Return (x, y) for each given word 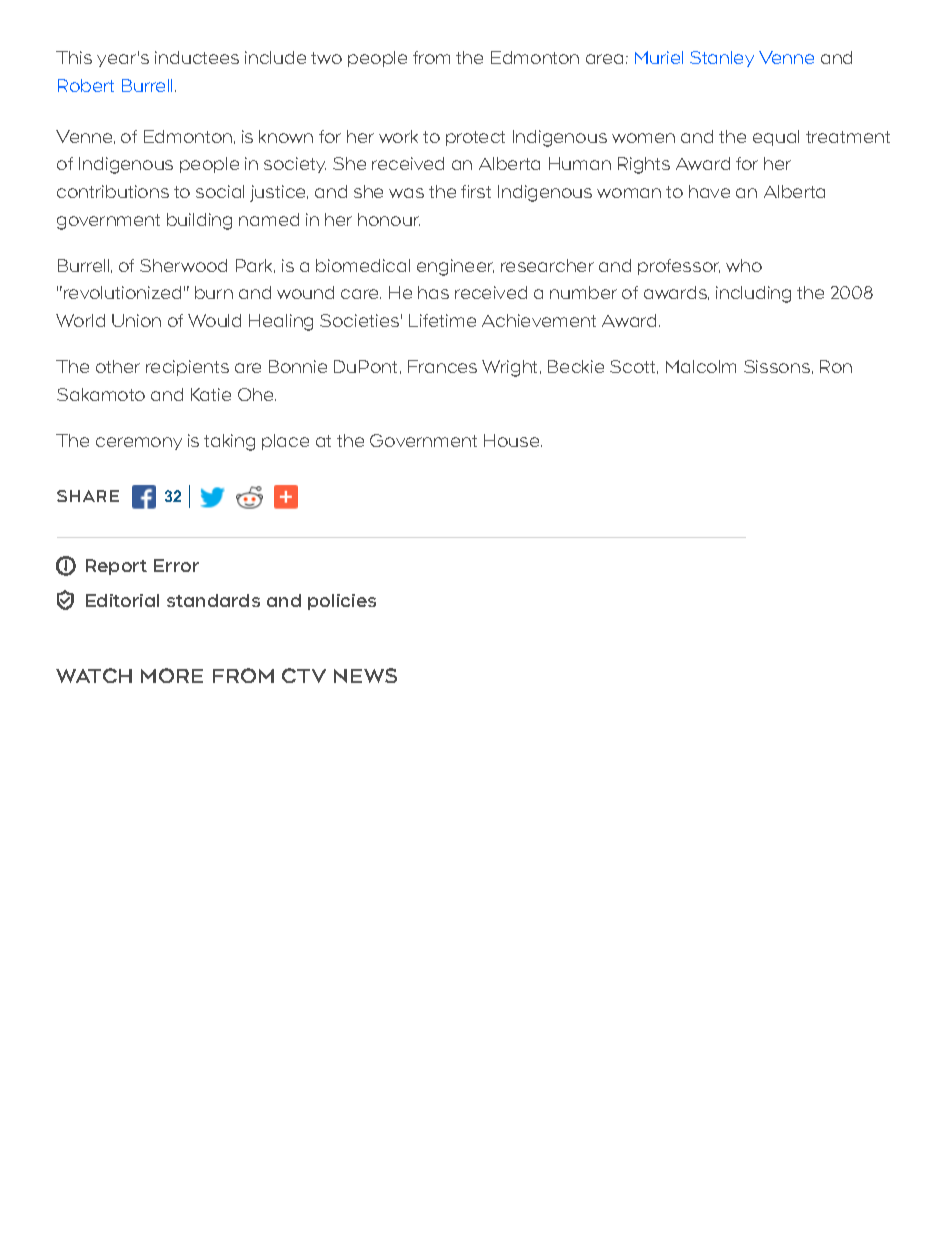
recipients (187, 368)
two (326, 58)
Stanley (722, 59)
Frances (442, 366)
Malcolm (701, 366)
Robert (86, 85)
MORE (172, 675)
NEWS (365, 675)
